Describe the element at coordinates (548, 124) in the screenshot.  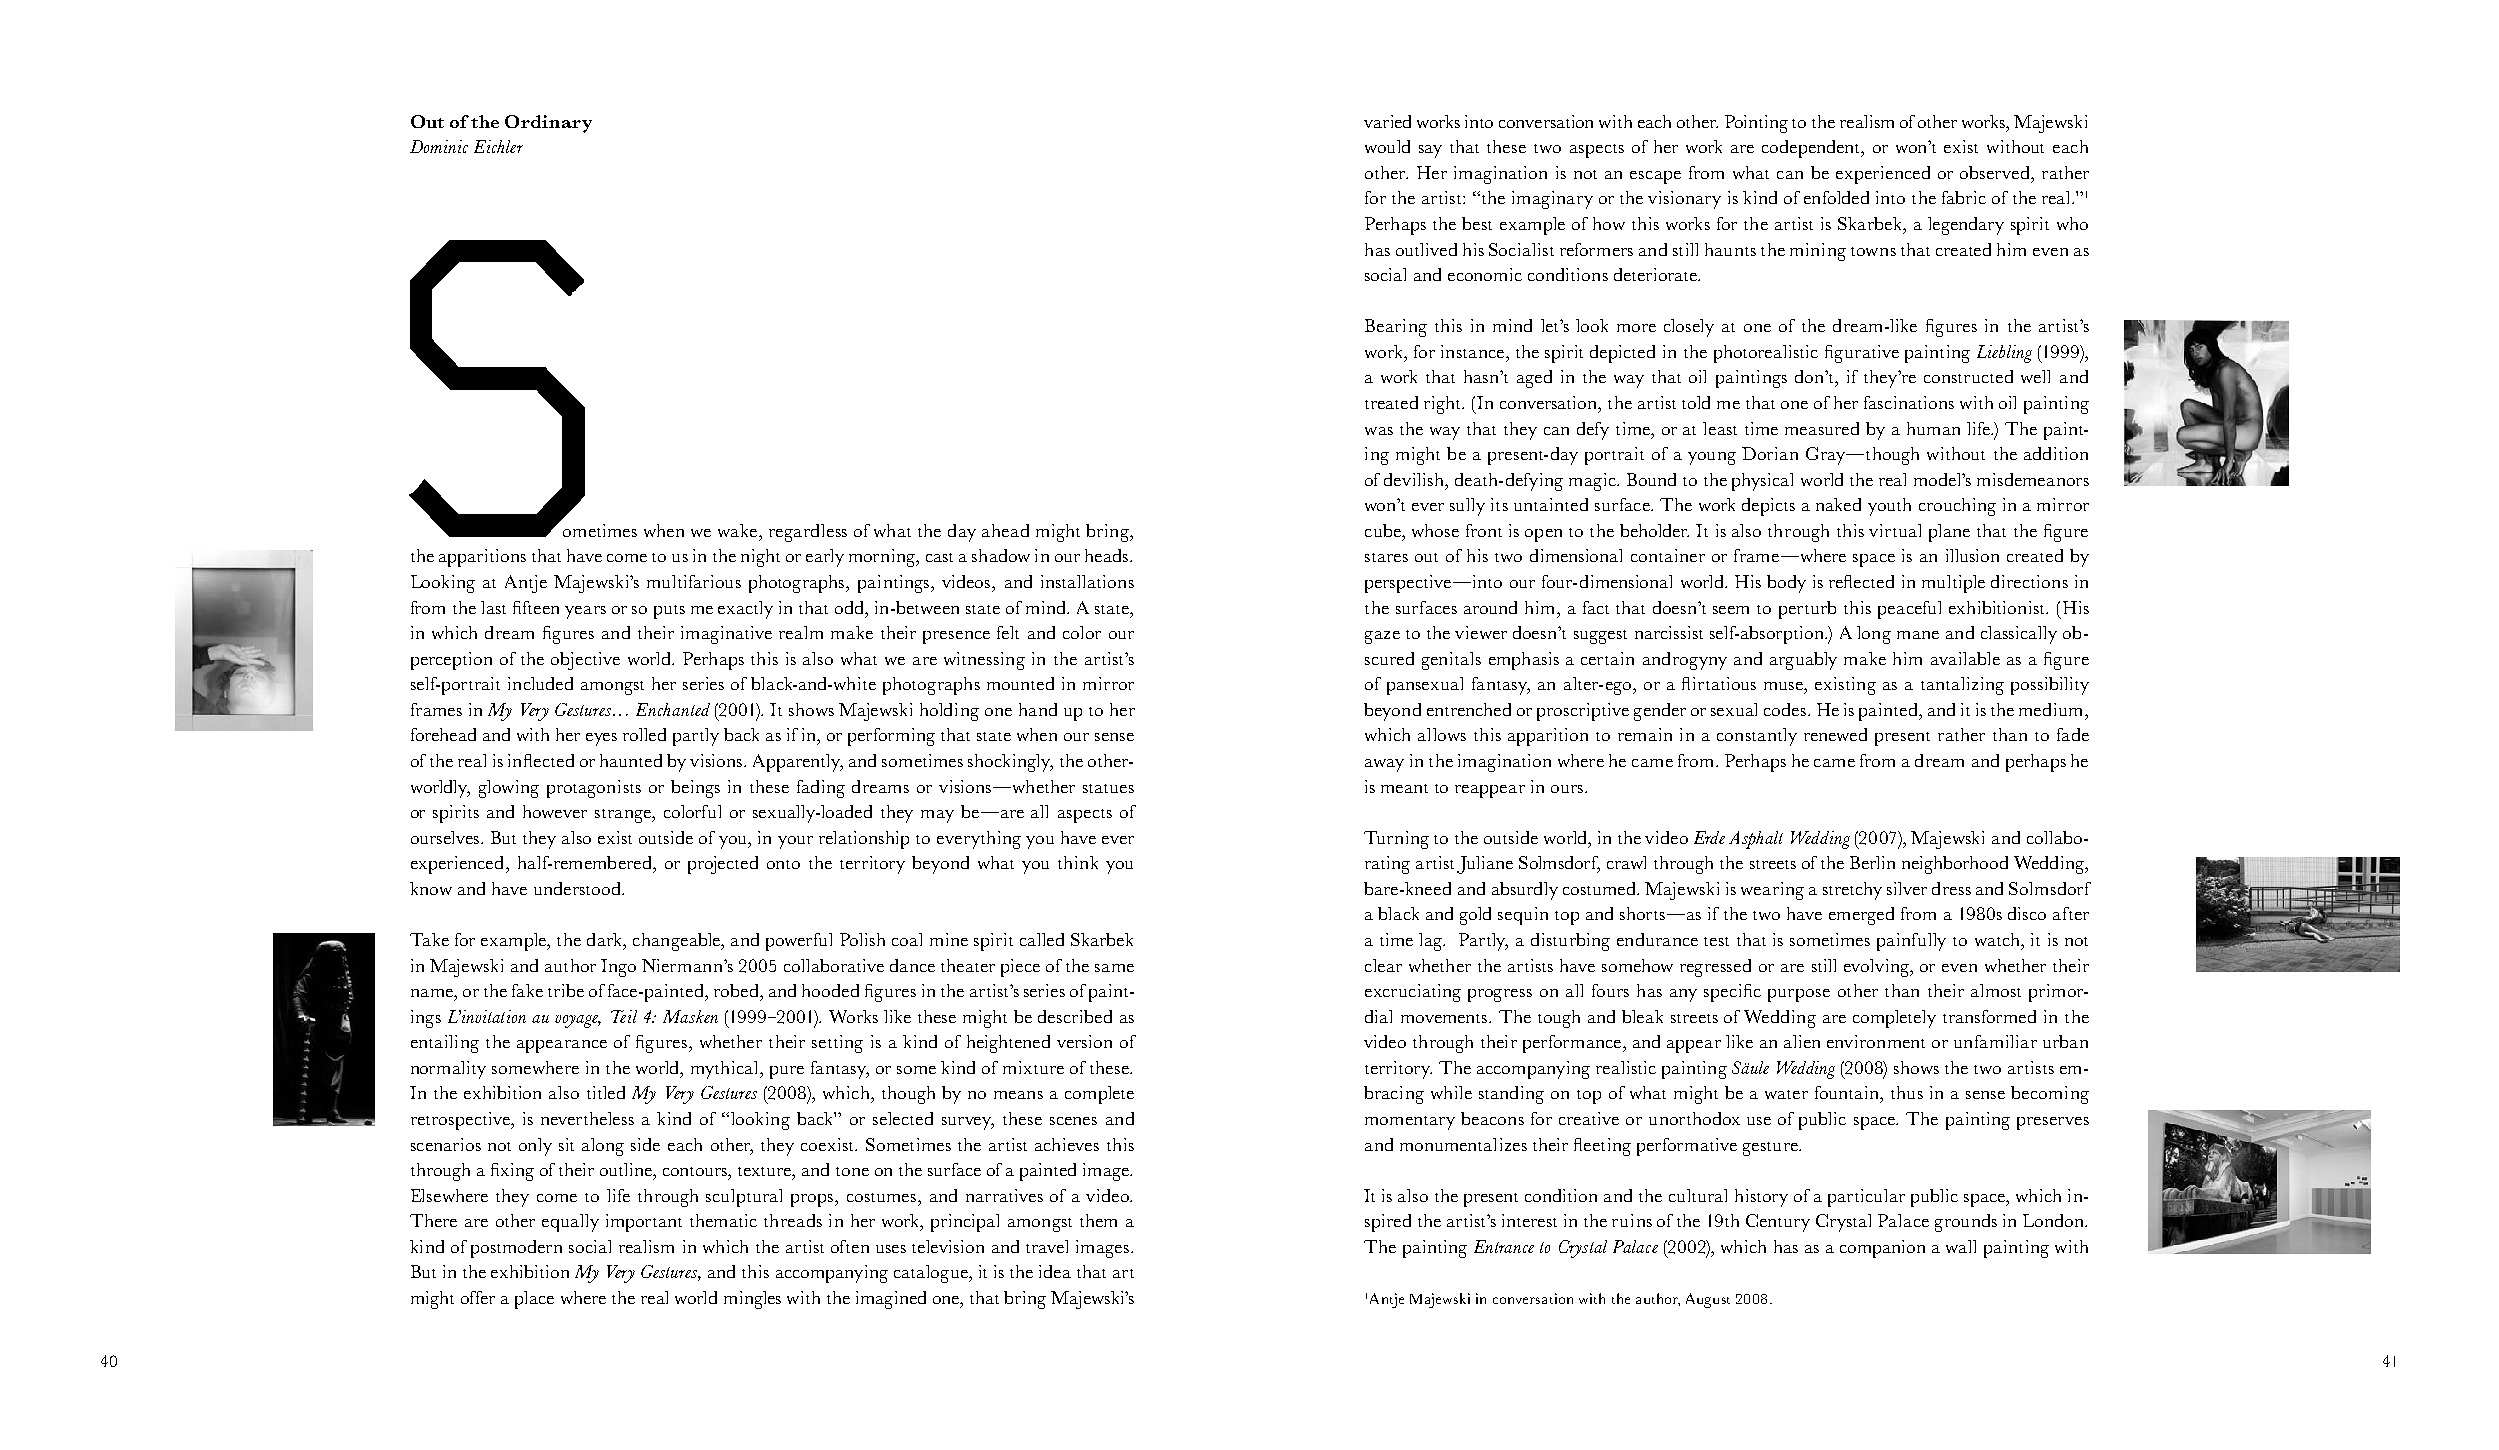
I see `Ordinary` at that location.
